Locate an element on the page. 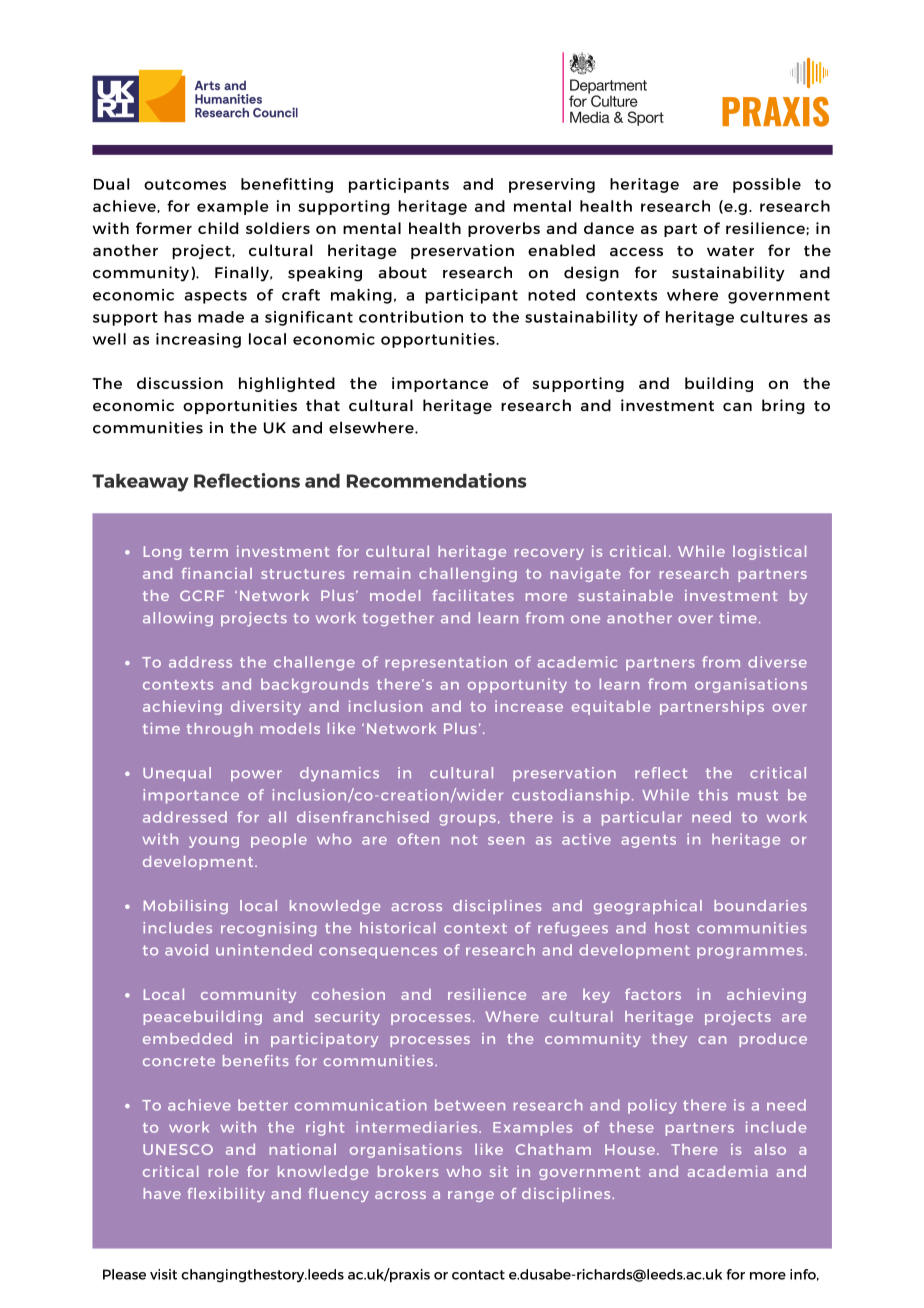 This document has height=1308, width=924. about is located at coordinates (402, 272).
